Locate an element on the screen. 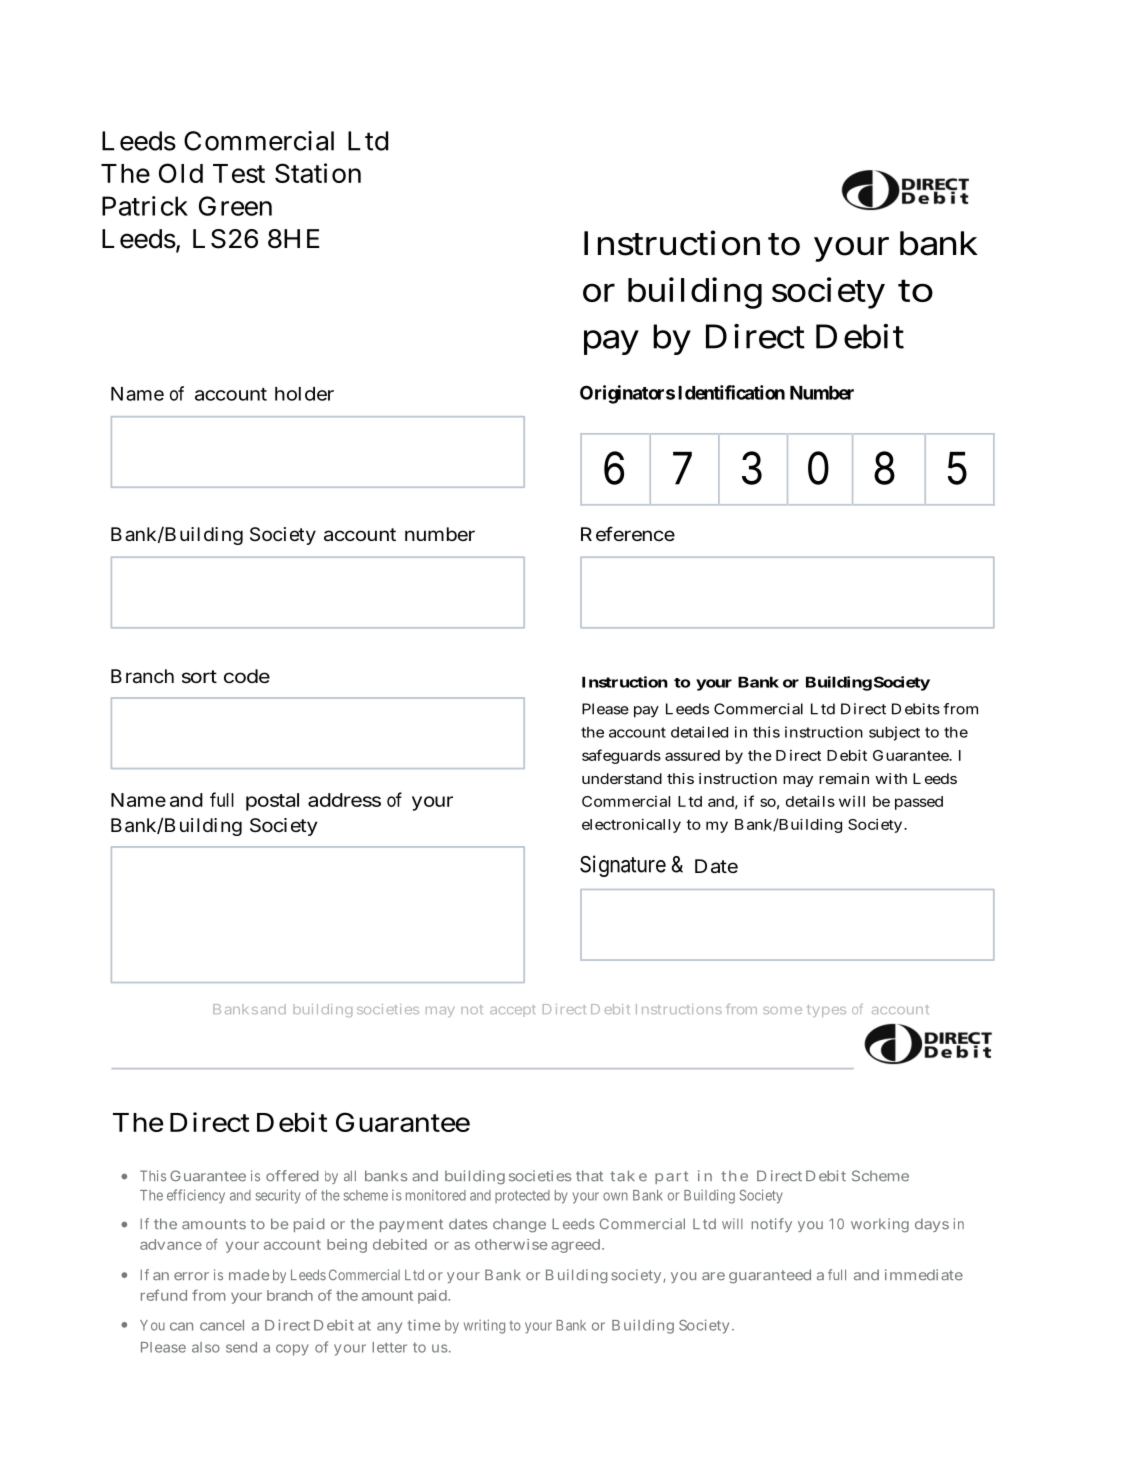 The image size is (1136, 1471). types is located at coordinates (827, 1011).
